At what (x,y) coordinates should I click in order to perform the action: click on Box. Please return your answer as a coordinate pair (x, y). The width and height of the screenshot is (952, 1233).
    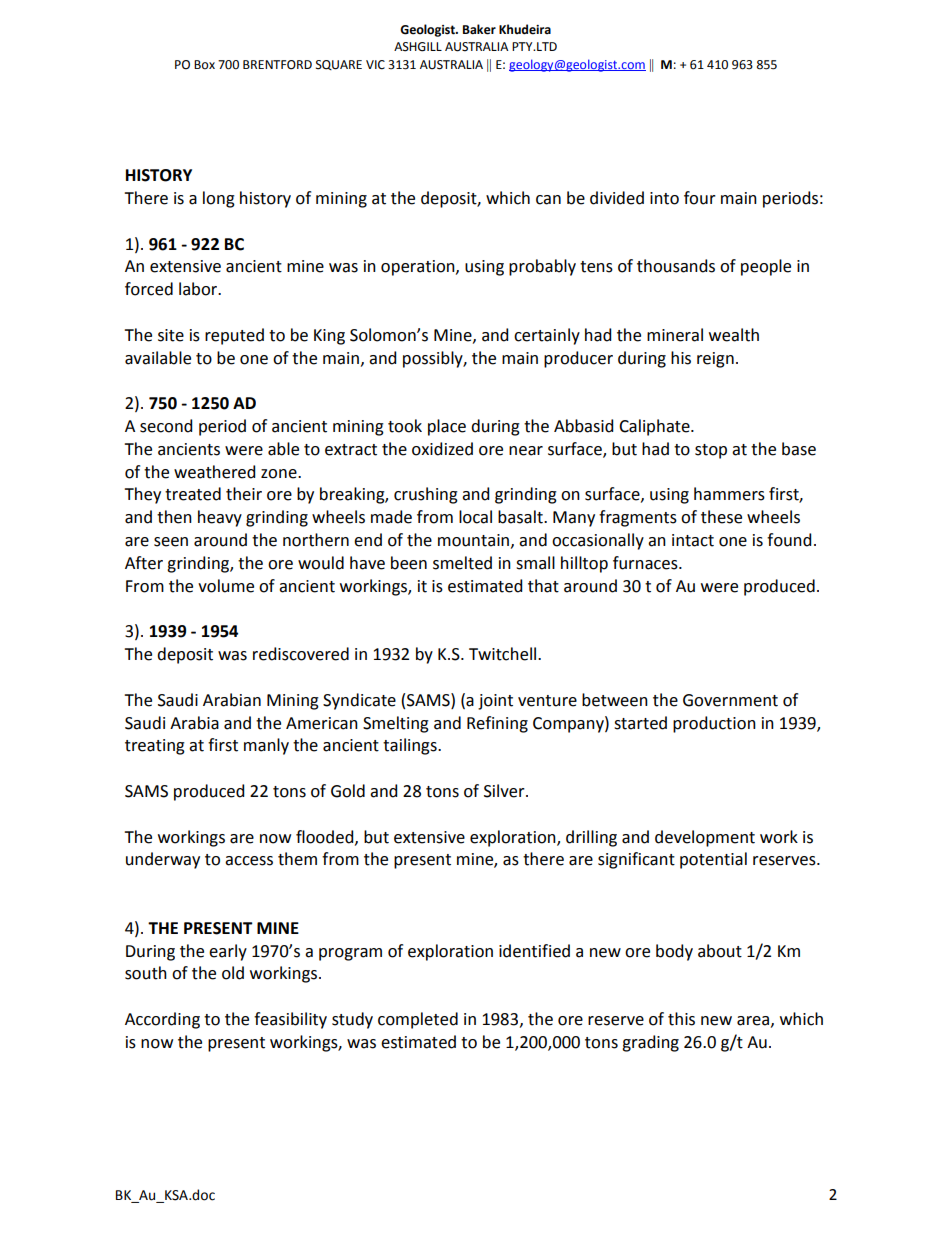
    Looking at the image, I should click on (204, 65).
